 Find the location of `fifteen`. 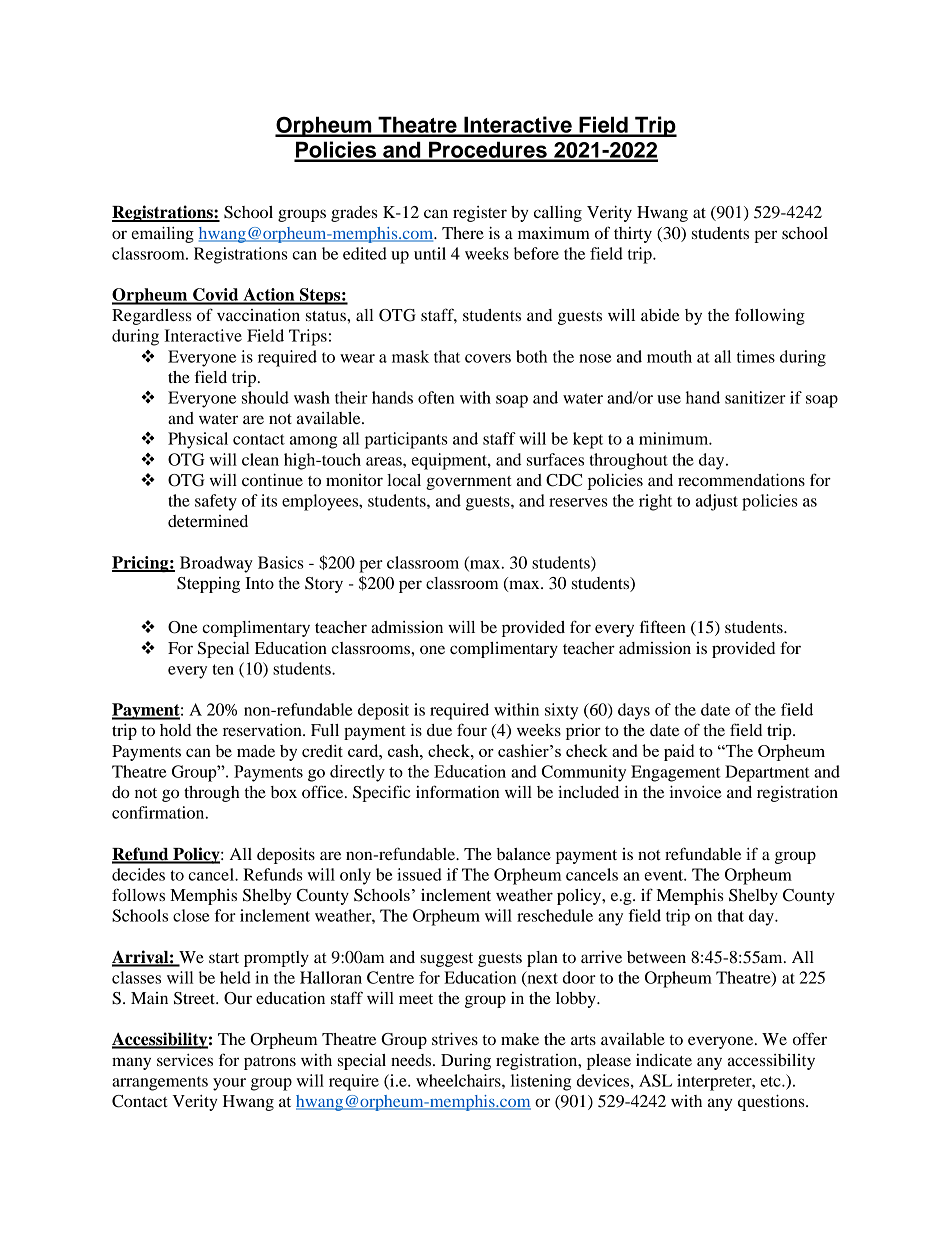

fifteen is located at coordinates (663, 626).
